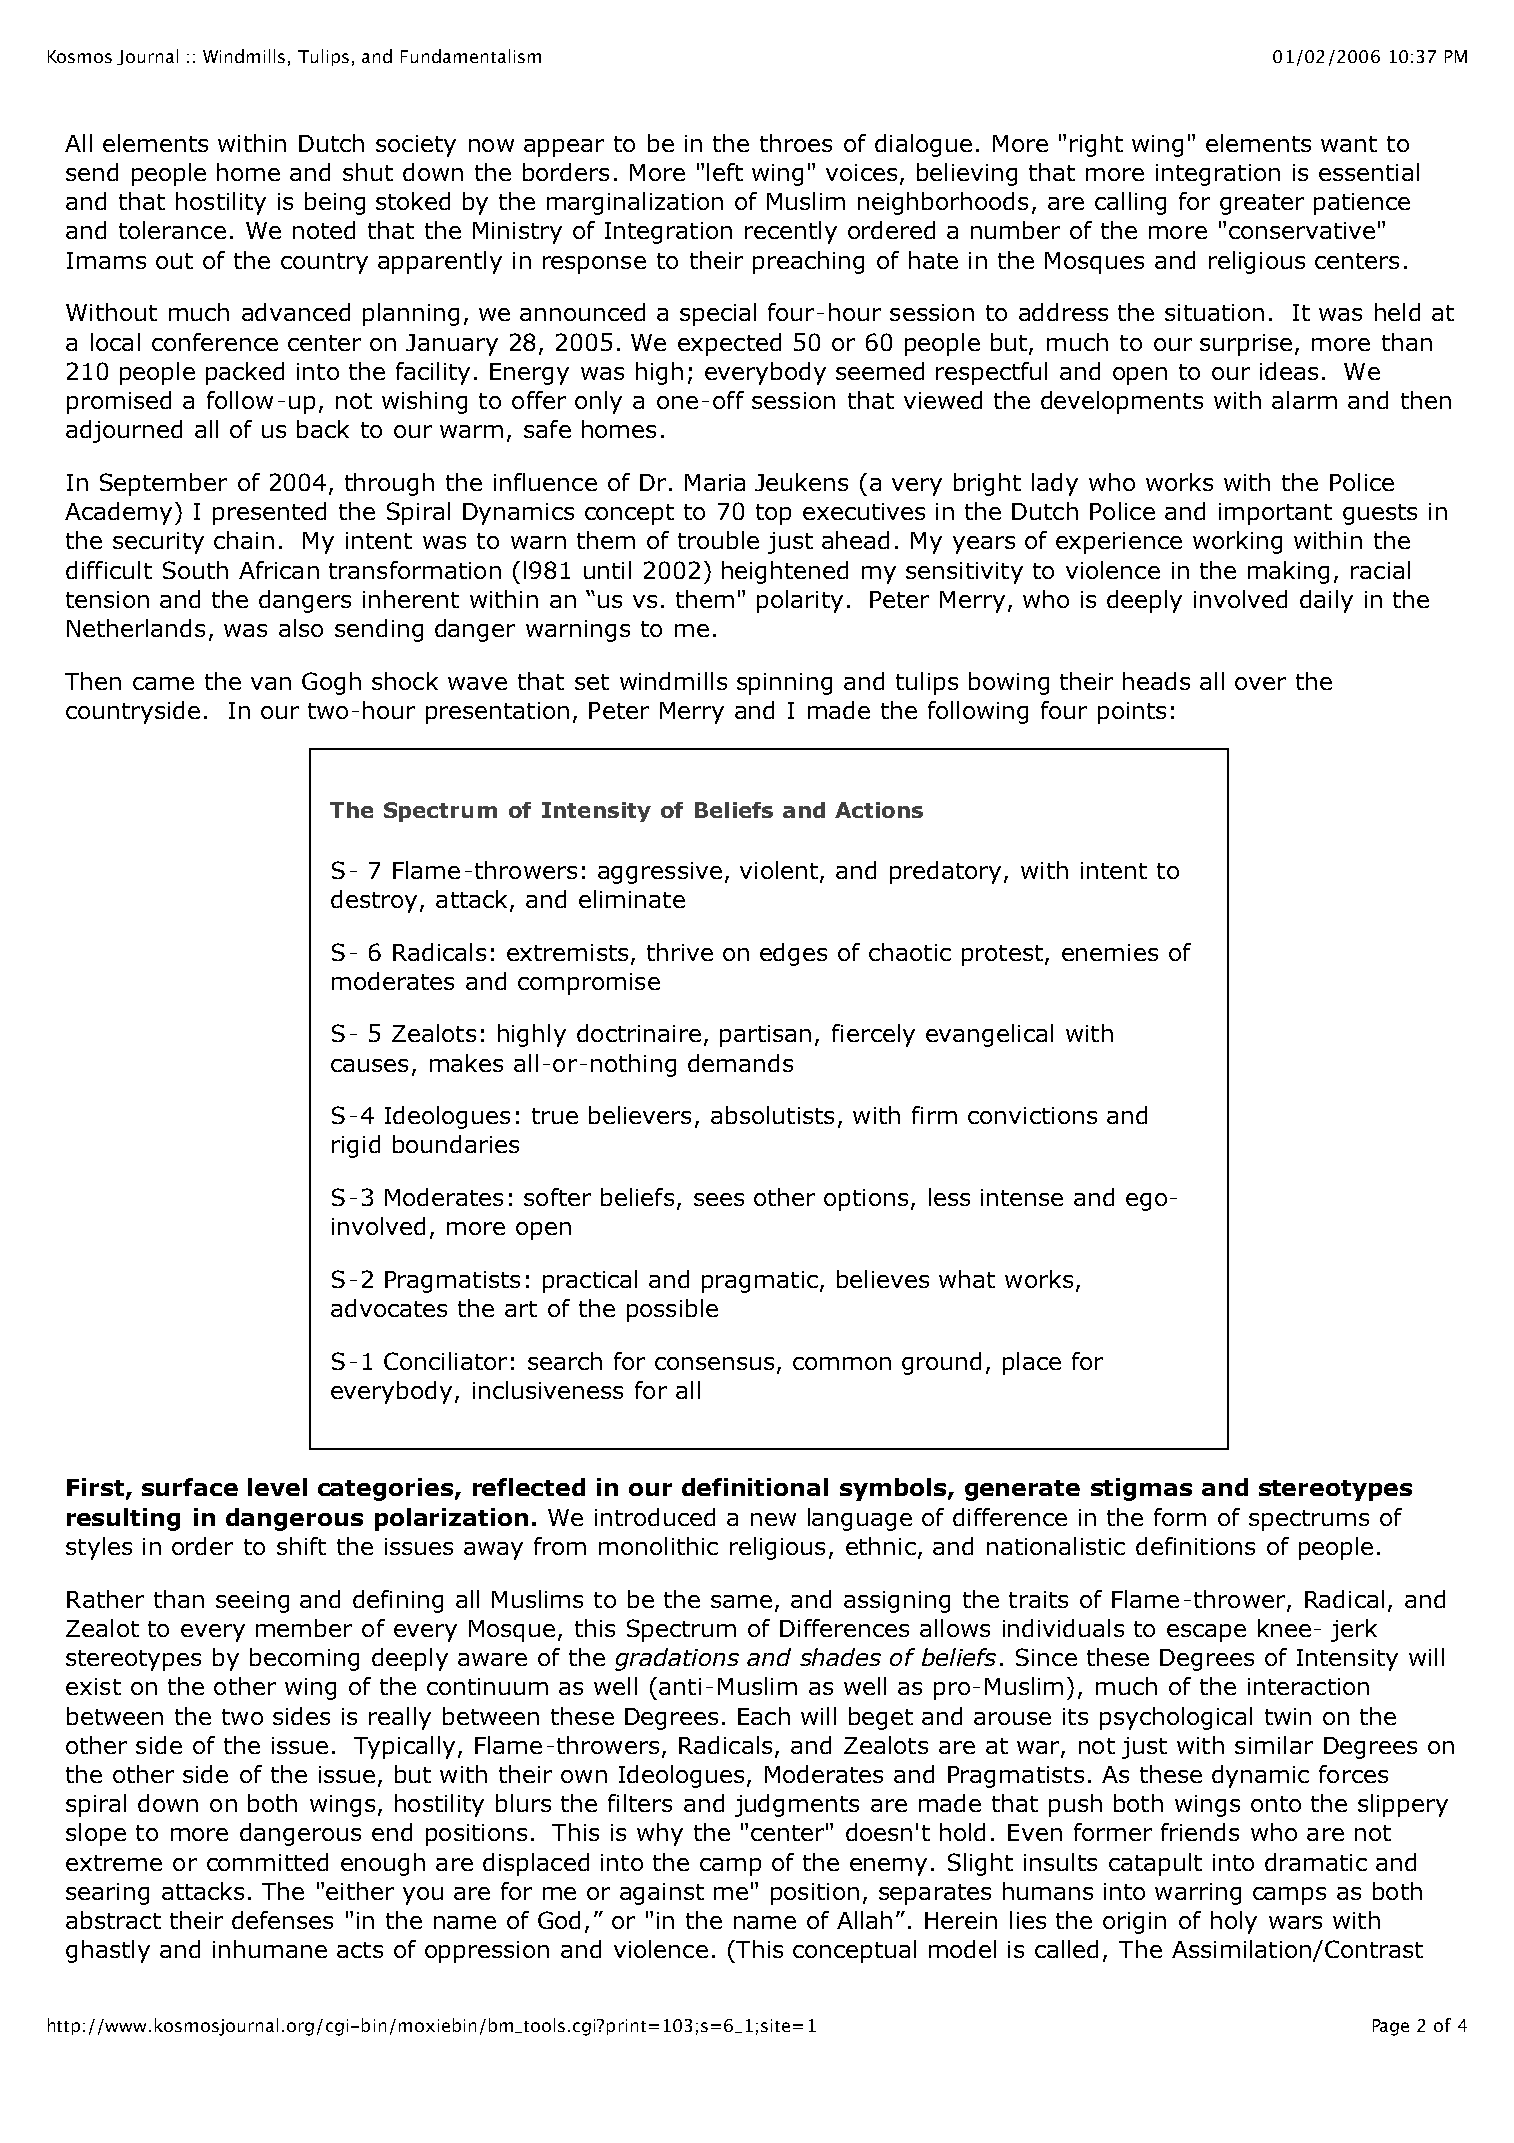  Describe the element at coordinates (368, 172) in the screenshot. I see `shut` at that location.
